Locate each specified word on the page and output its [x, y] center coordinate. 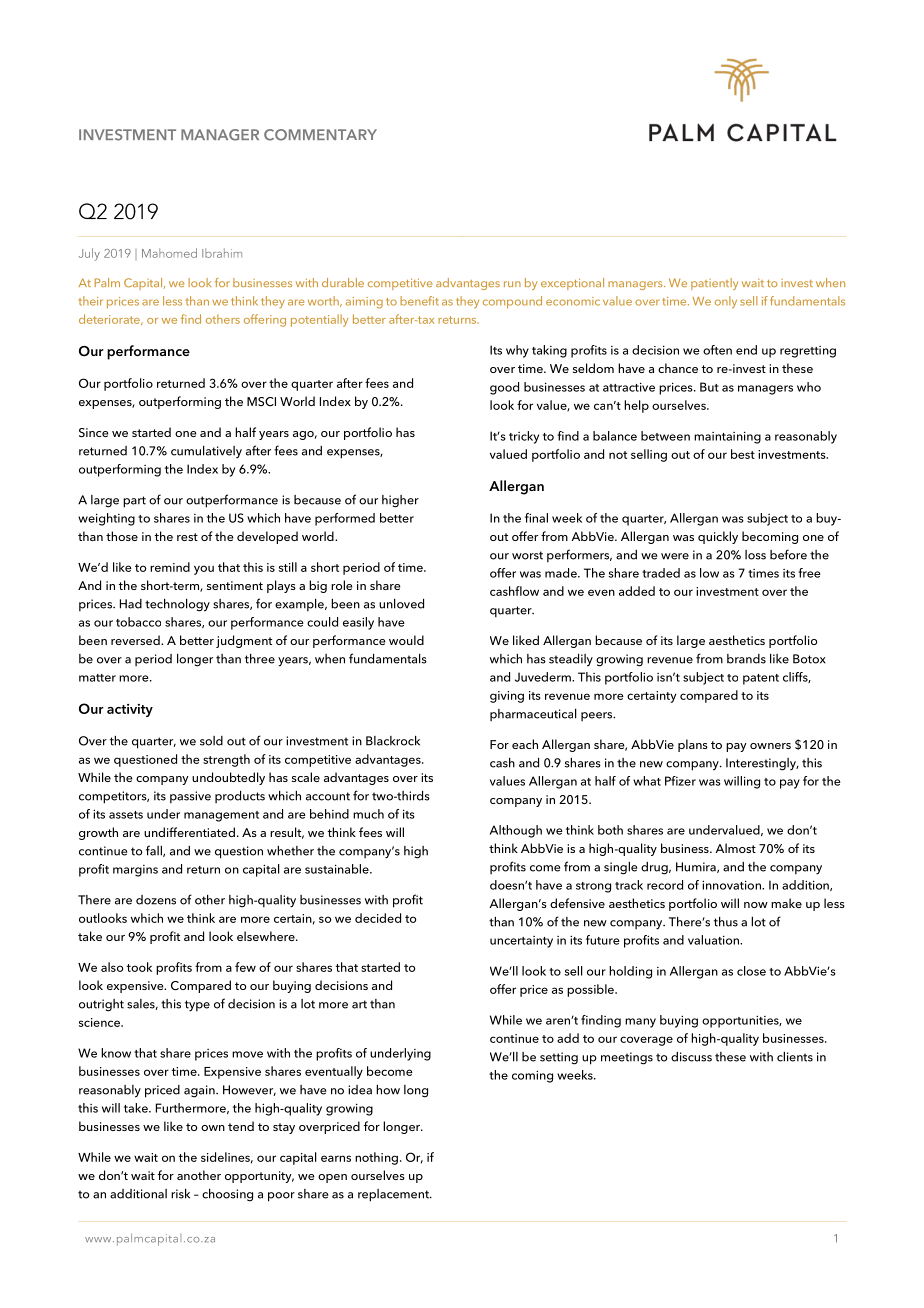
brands [746, 659]
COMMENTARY [320, 135]
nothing [376, 1158]
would [406, 640]
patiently [714, 284]
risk [180, 1194]
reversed [136, 640]
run [512, 284]
